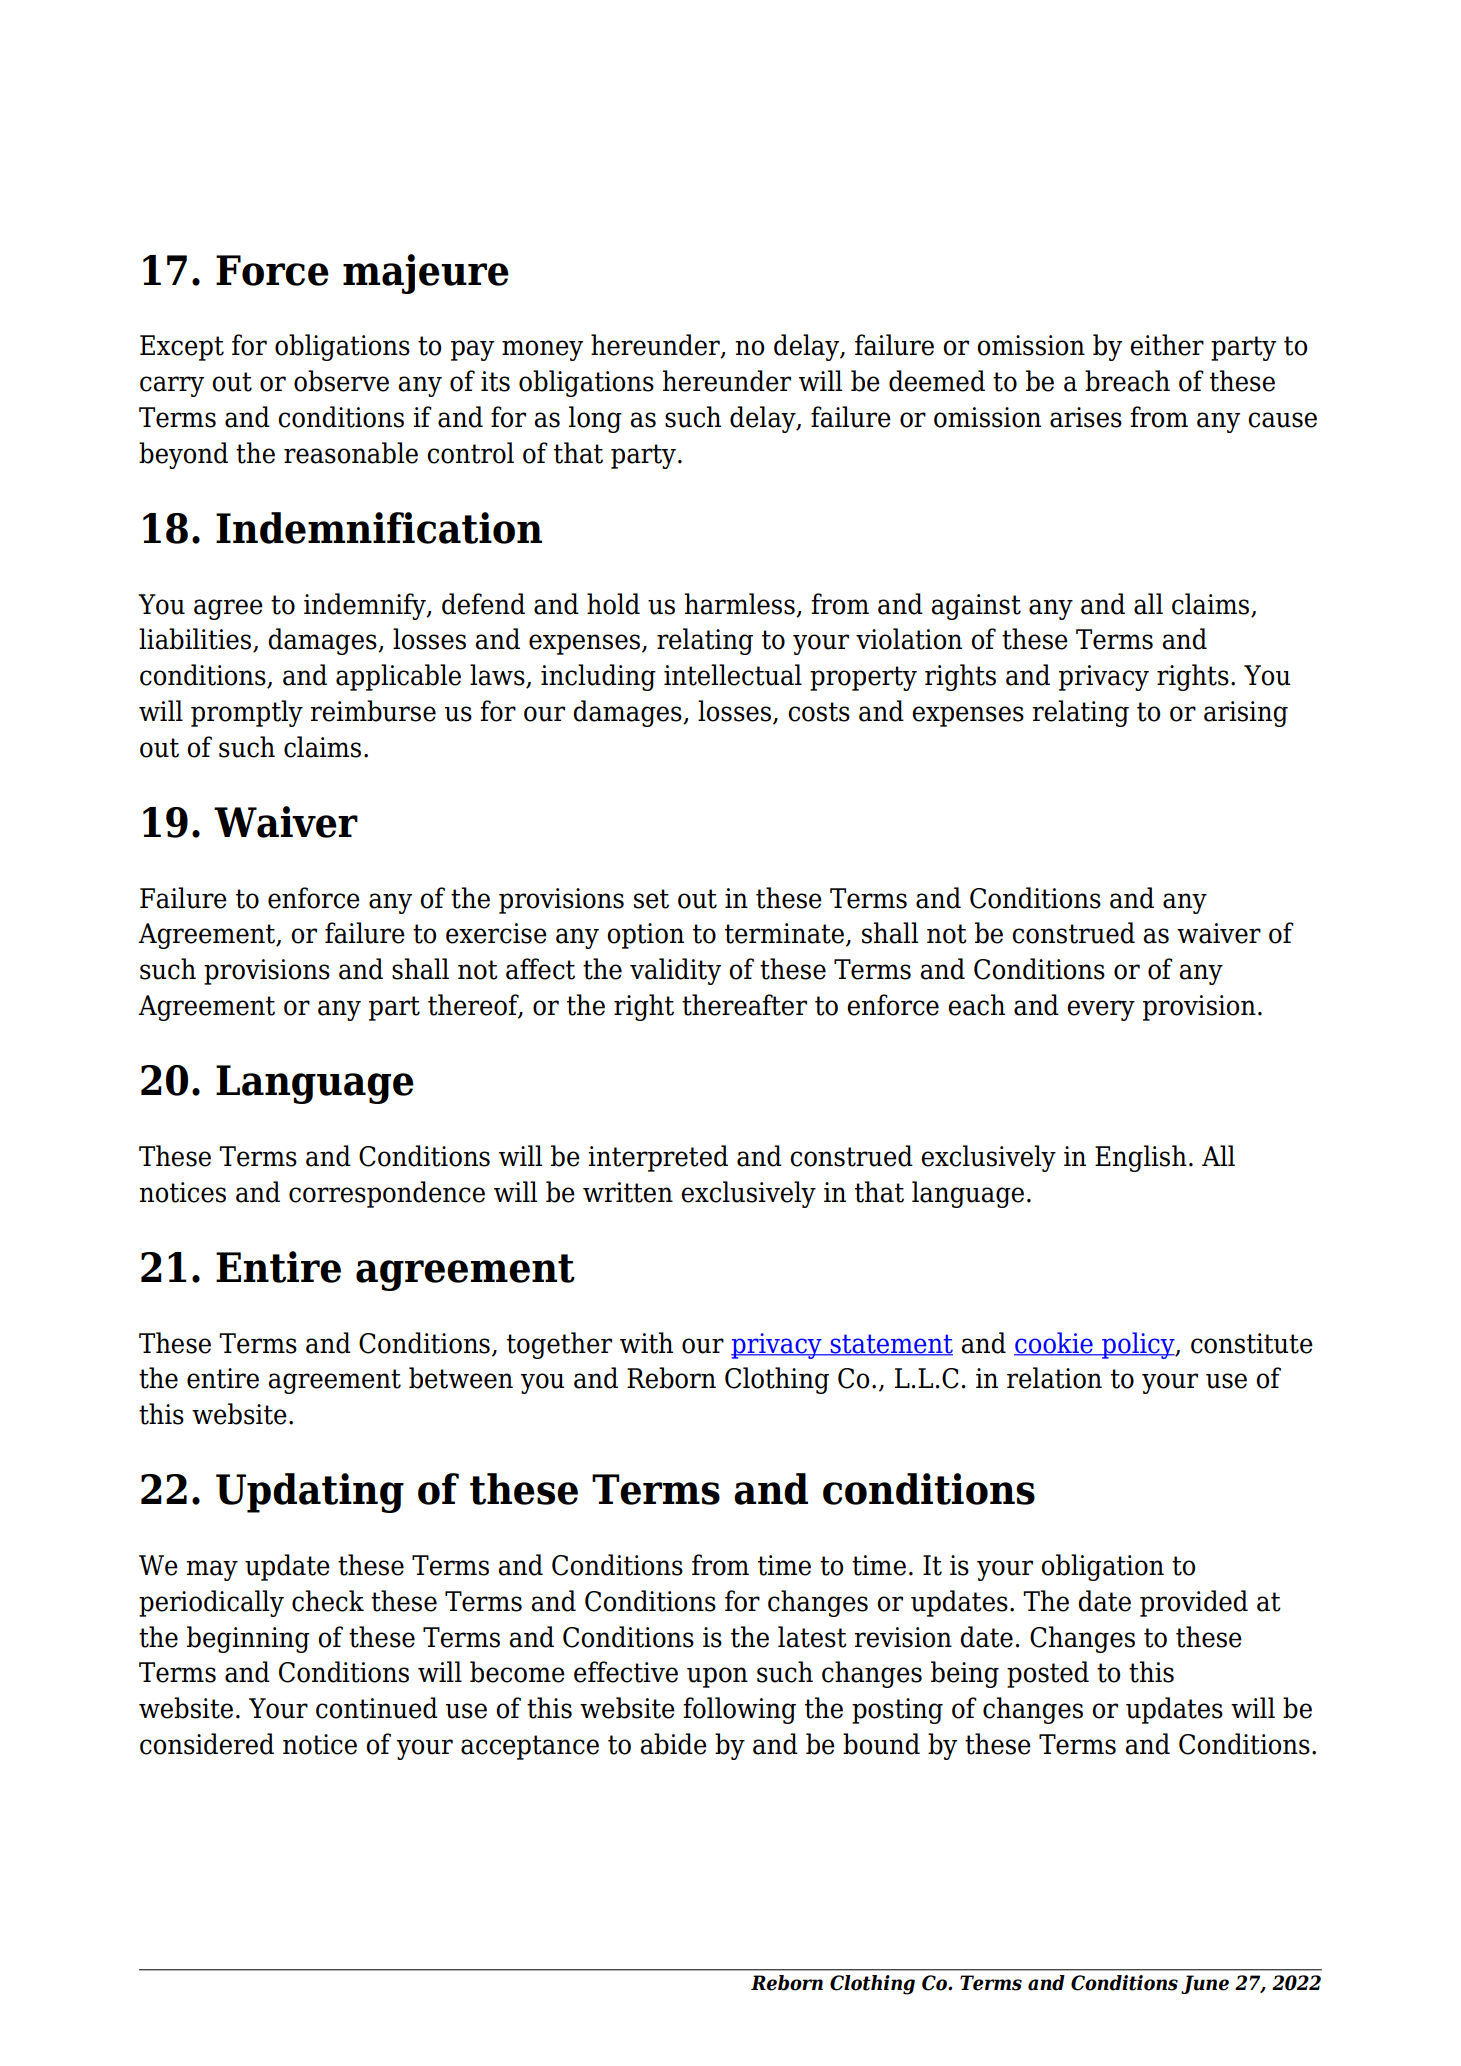  Describe the element at coordinates (207, 1744) in the screenshot. I see `considered` at that location.
